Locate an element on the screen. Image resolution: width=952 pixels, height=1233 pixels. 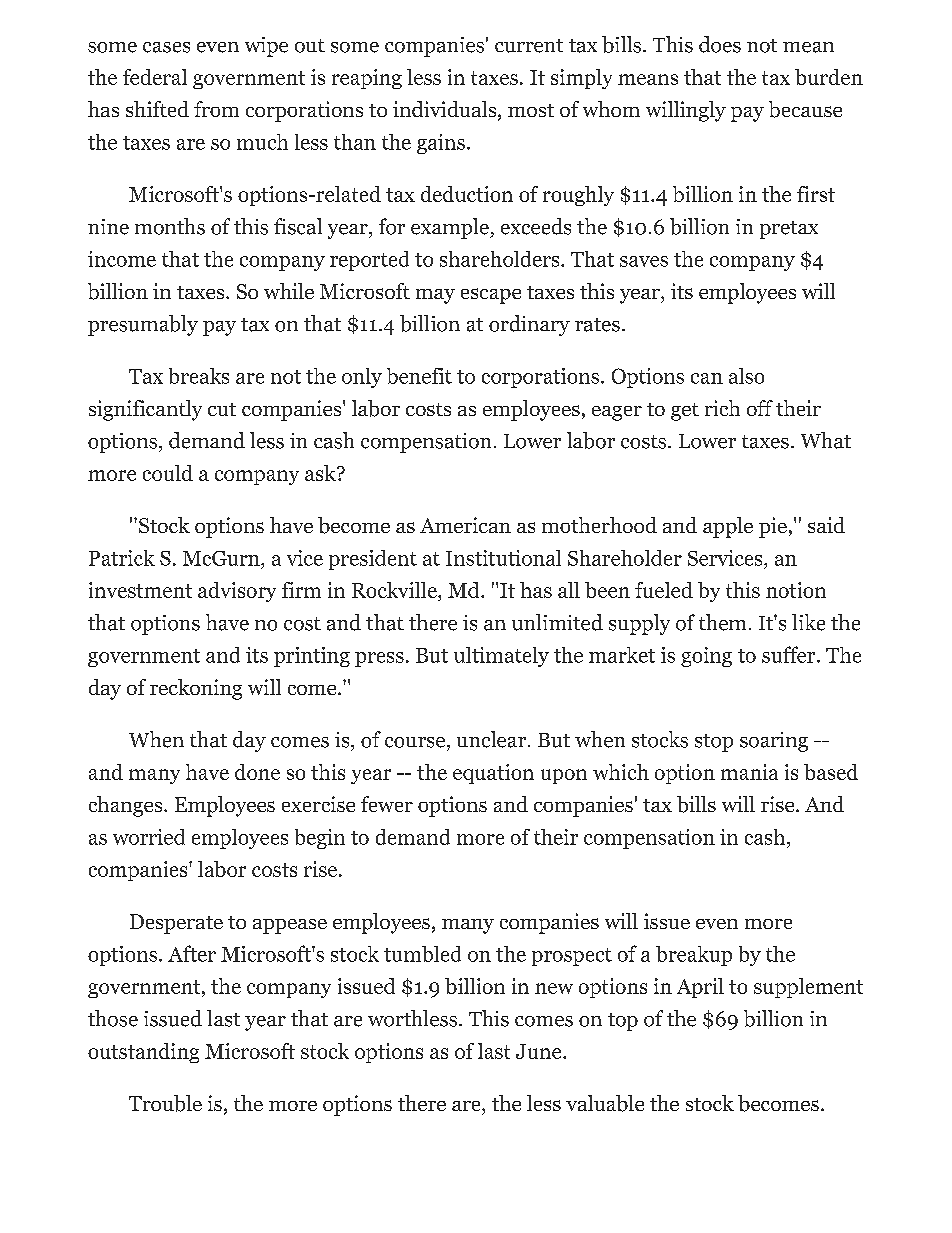
June is located at coordinates (540, 1051).
